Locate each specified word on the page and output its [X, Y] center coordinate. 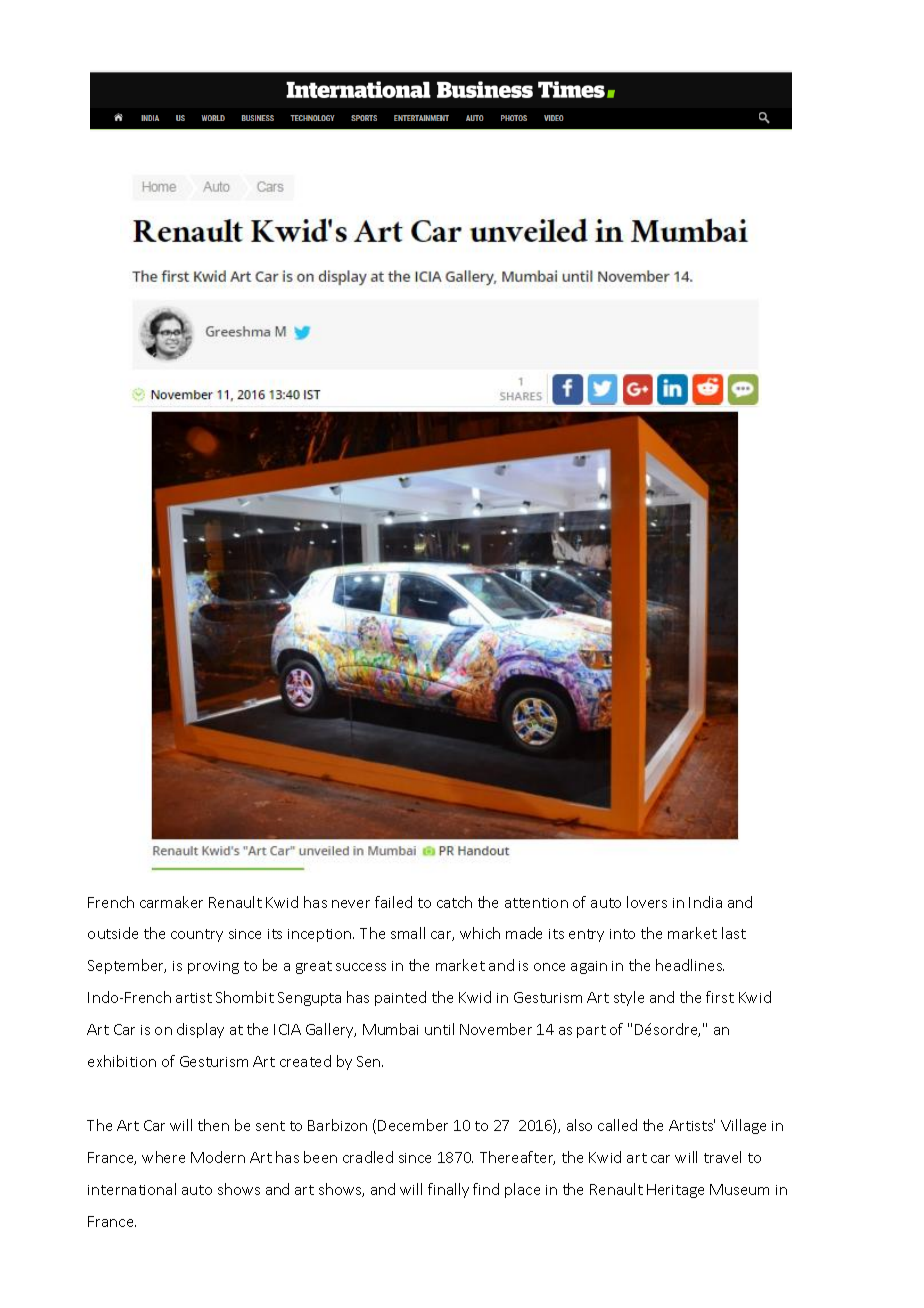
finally [448, 1190]
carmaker [171, 902]
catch [454, 902]
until [439, 1029]
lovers [647, 902]
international [132, 1189]
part [591, 1031]
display [200, 1030]
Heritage [675, 1191]
